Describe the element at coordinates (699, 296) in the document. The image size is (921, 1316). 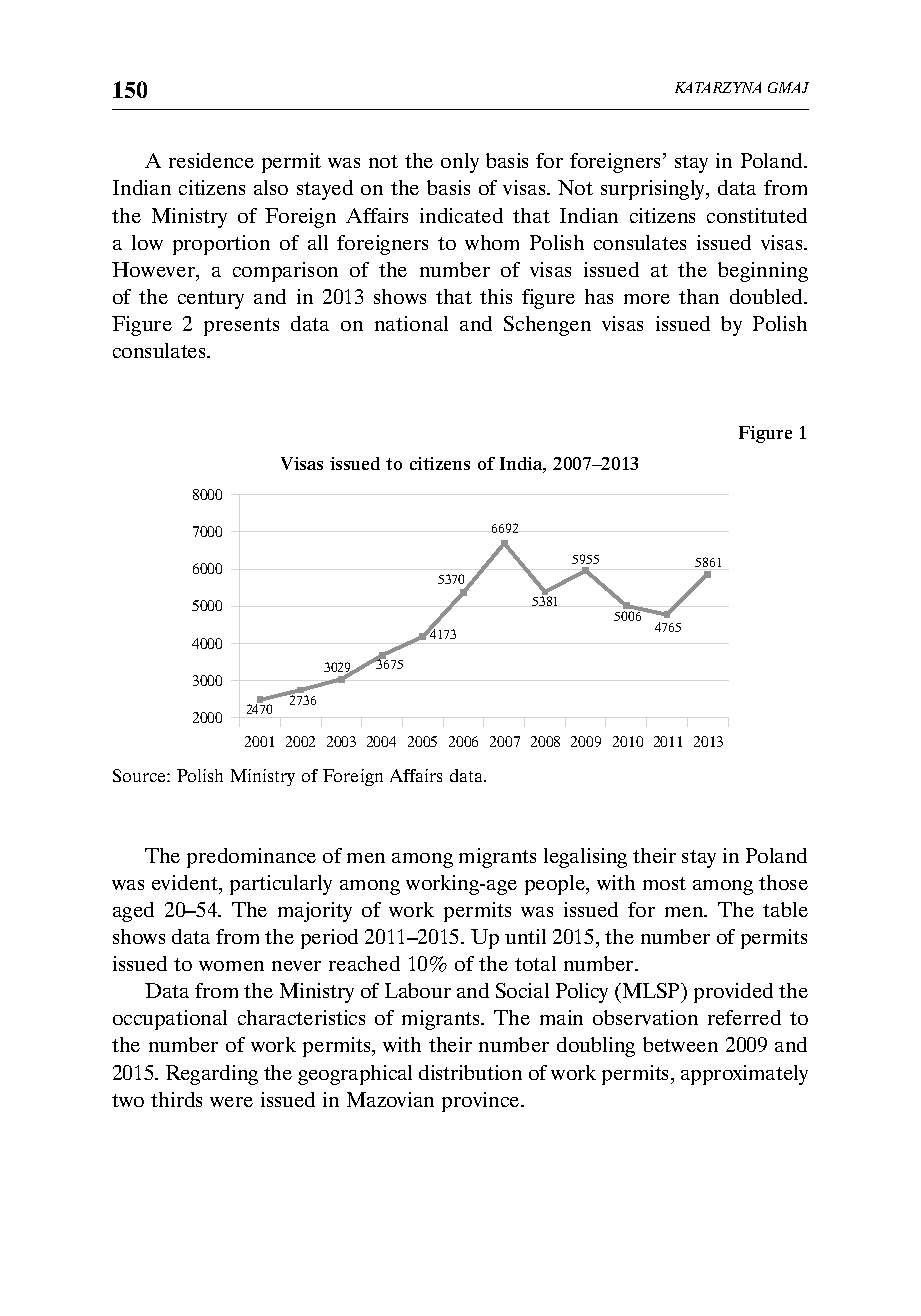
I see `than` at that location.
